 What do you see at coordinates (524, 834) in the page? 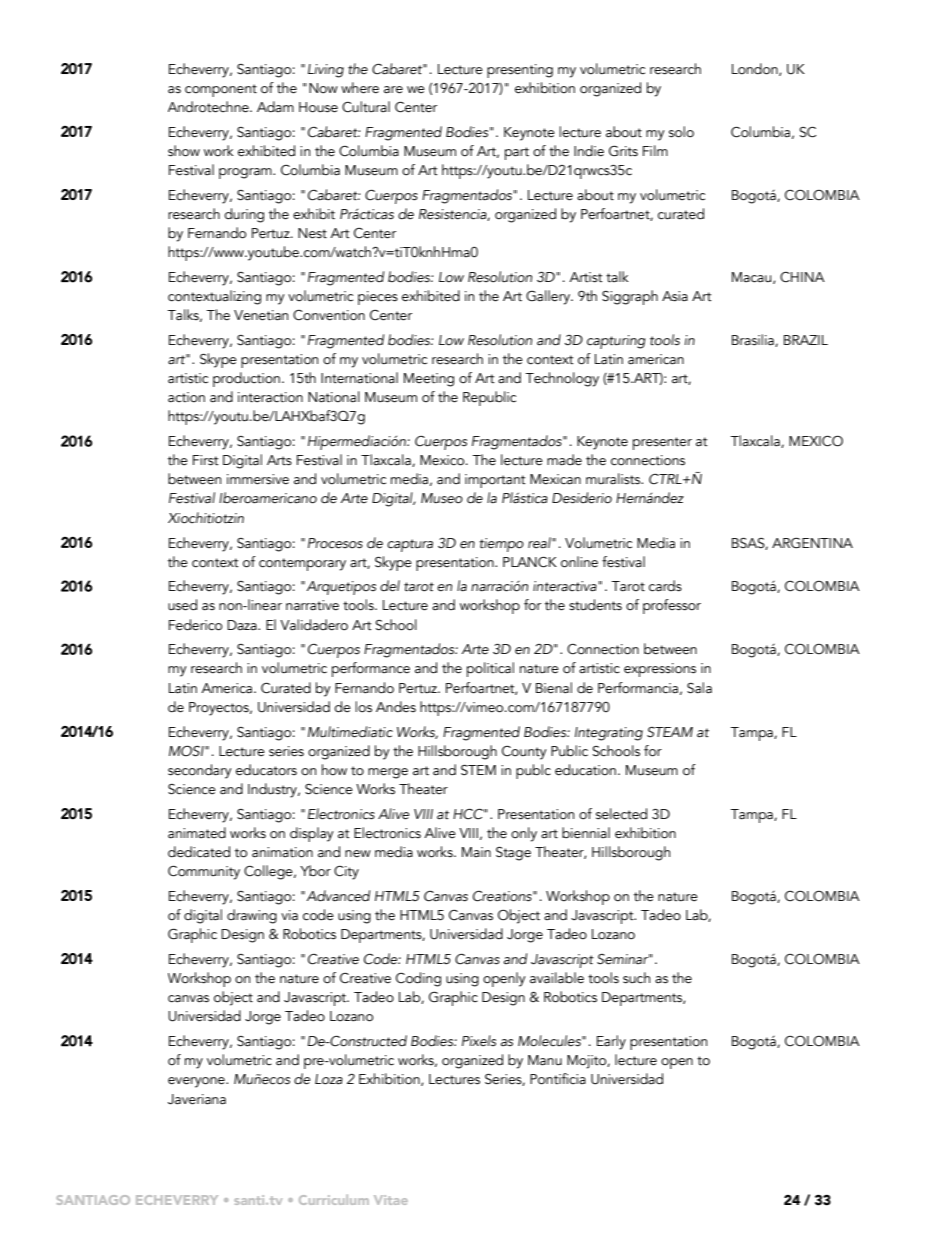
I see `only` at bounding box center [524, 834].
